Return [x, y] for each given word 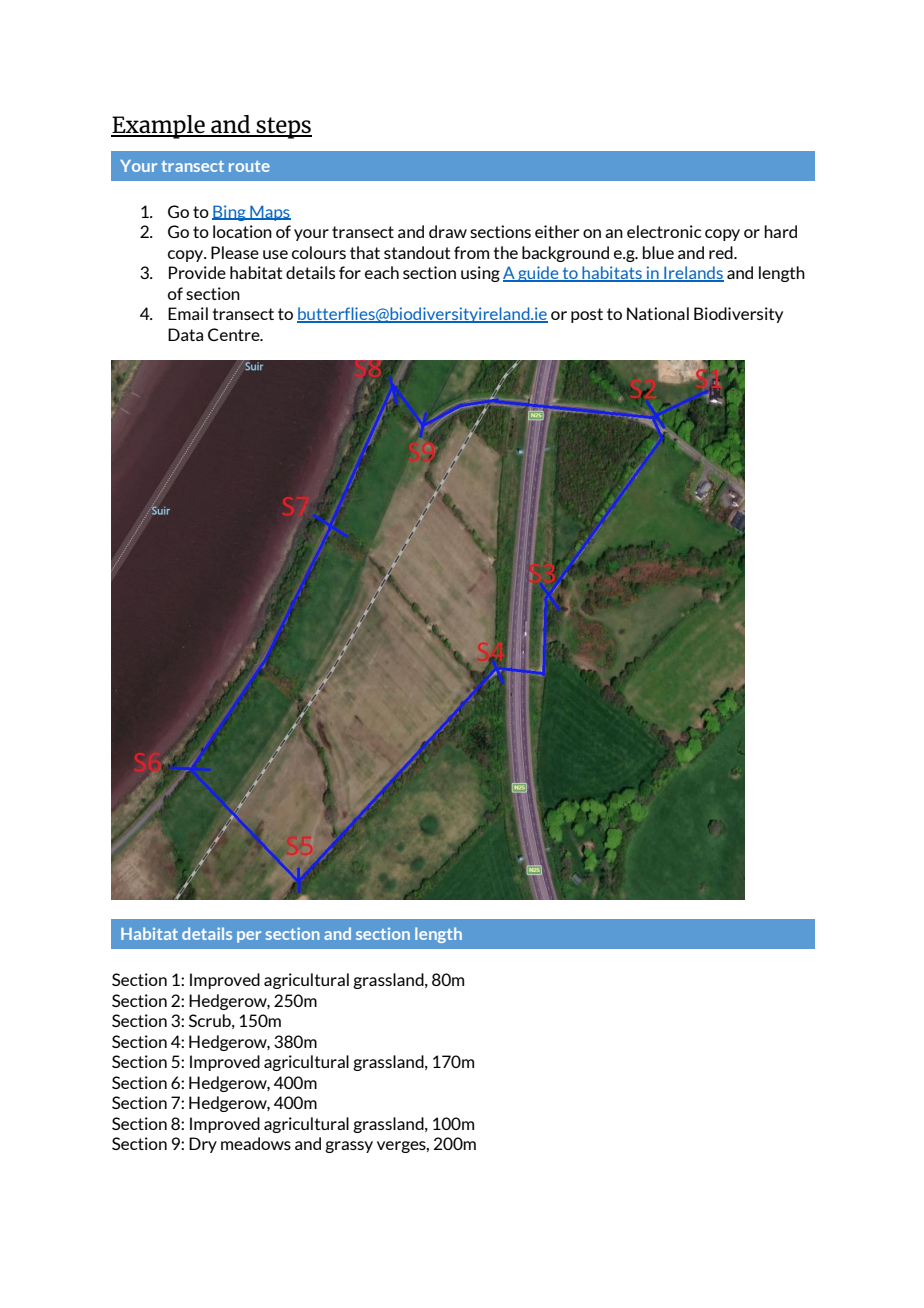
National [658, 313]
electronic [664, 231]
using [480, 274]
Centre [235, 334]
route [249, 166]
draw [448, 231]
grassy [349, 1147]
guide [538, 274]
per [249, 937]
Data [185, 334]
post [587, 315]
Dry [203, 1145]
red [722, 252]
